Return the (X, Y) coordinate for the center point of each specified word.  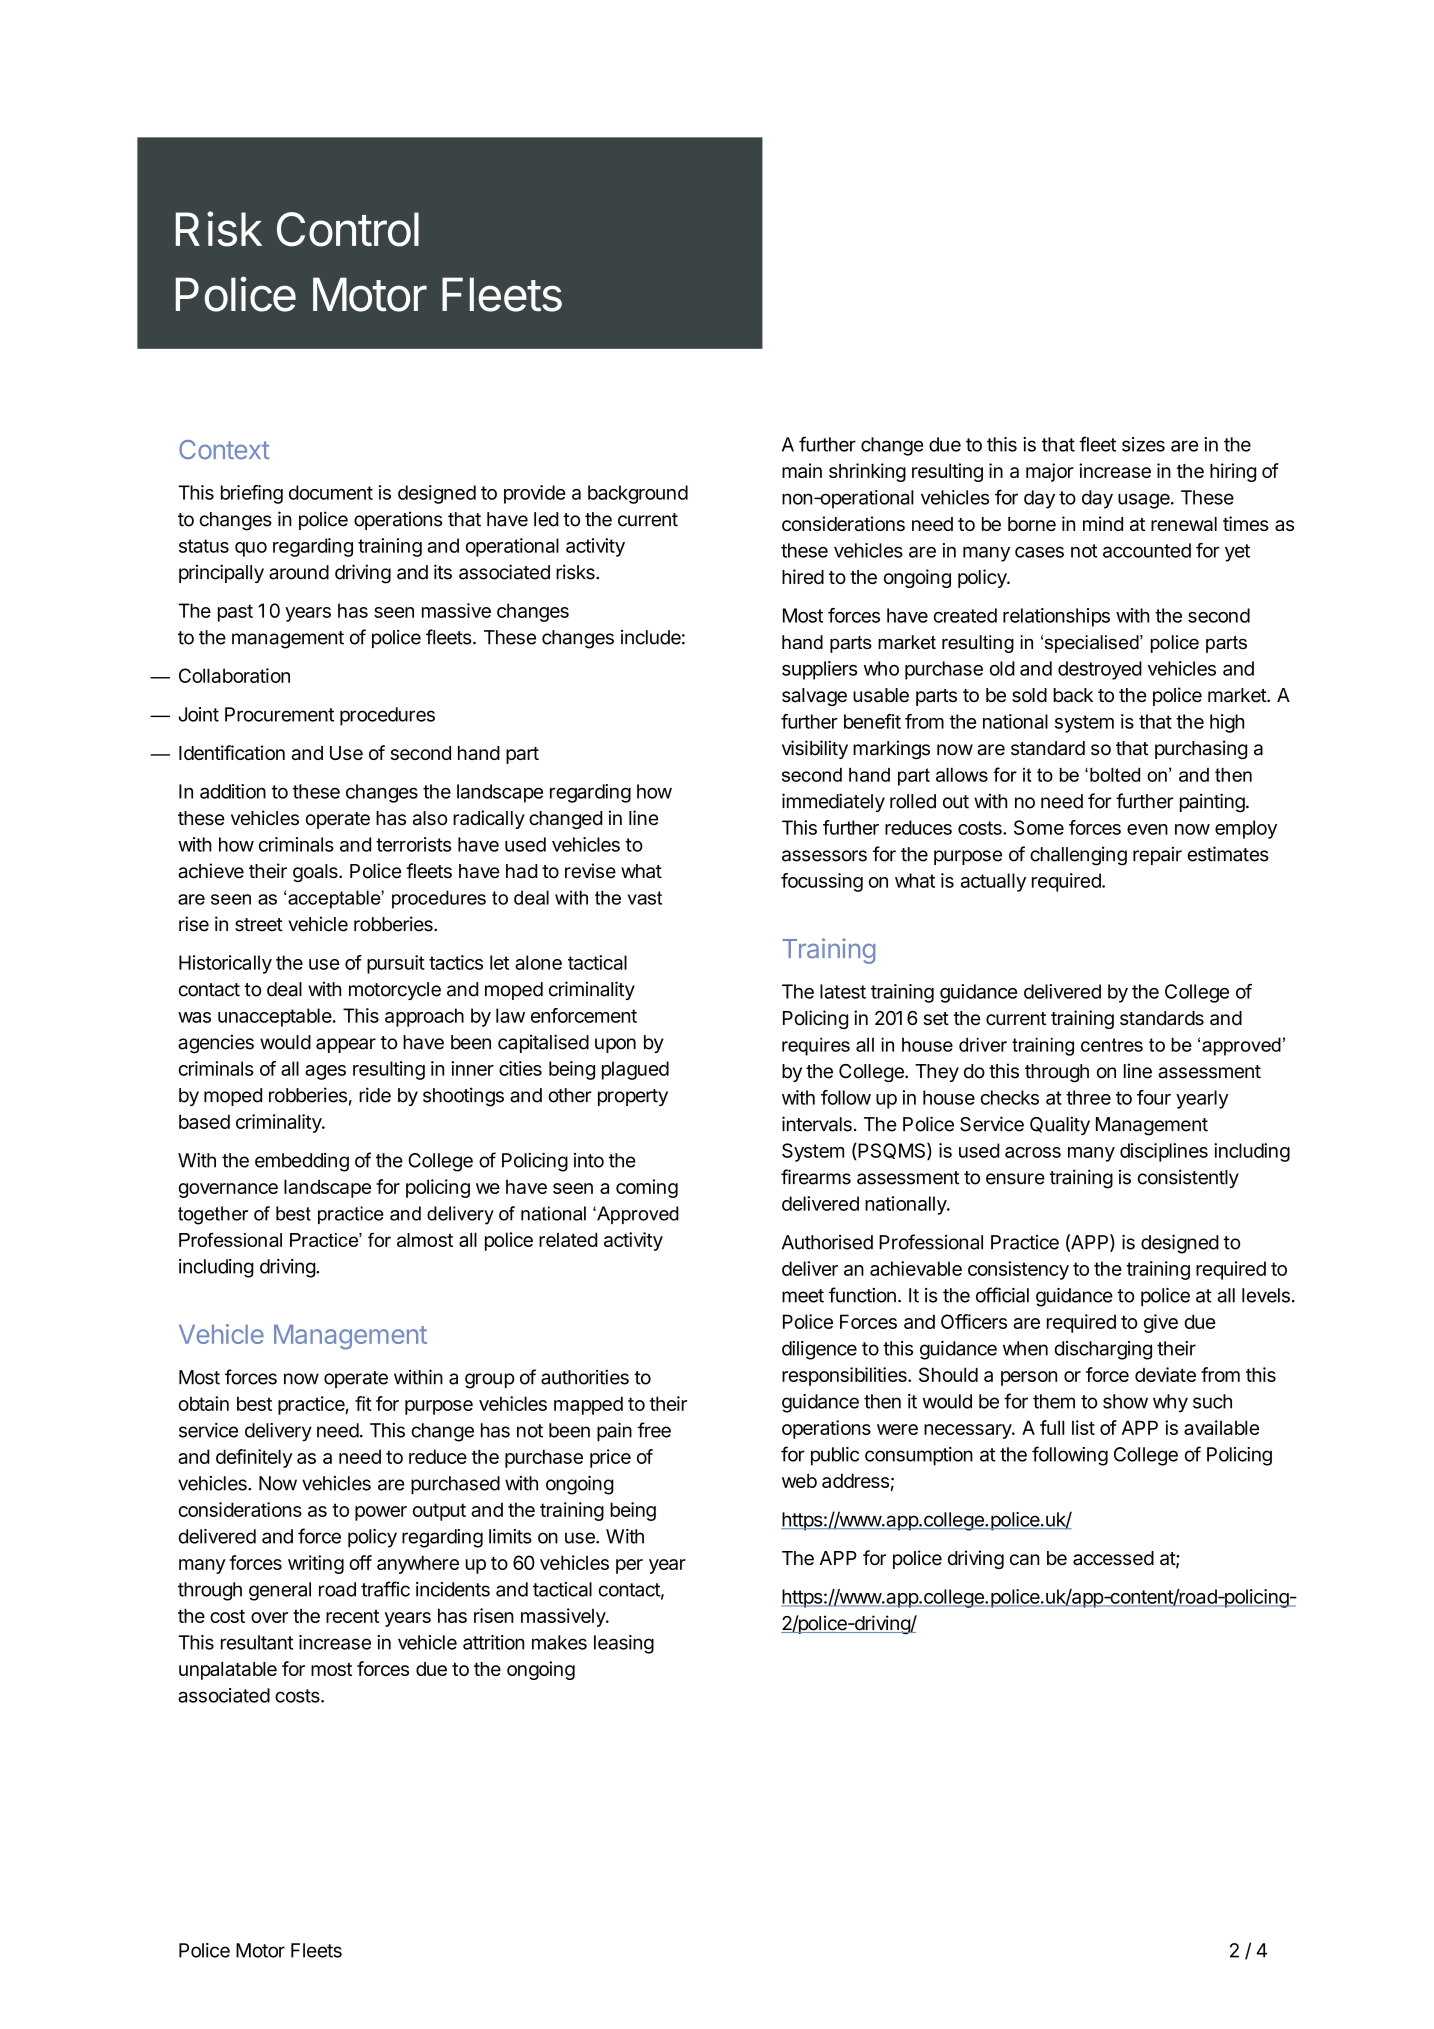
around (299, 572)
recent (352, 1616)
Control (348, 229)
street (259, 925)
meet (803, 1296)
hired (803, 576)
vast (645, 898)
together (213, 1215)
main (802, 470)
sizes (1143, 444)
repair (1157, 855)
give (1161, 1323)
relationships (1056, 617)
